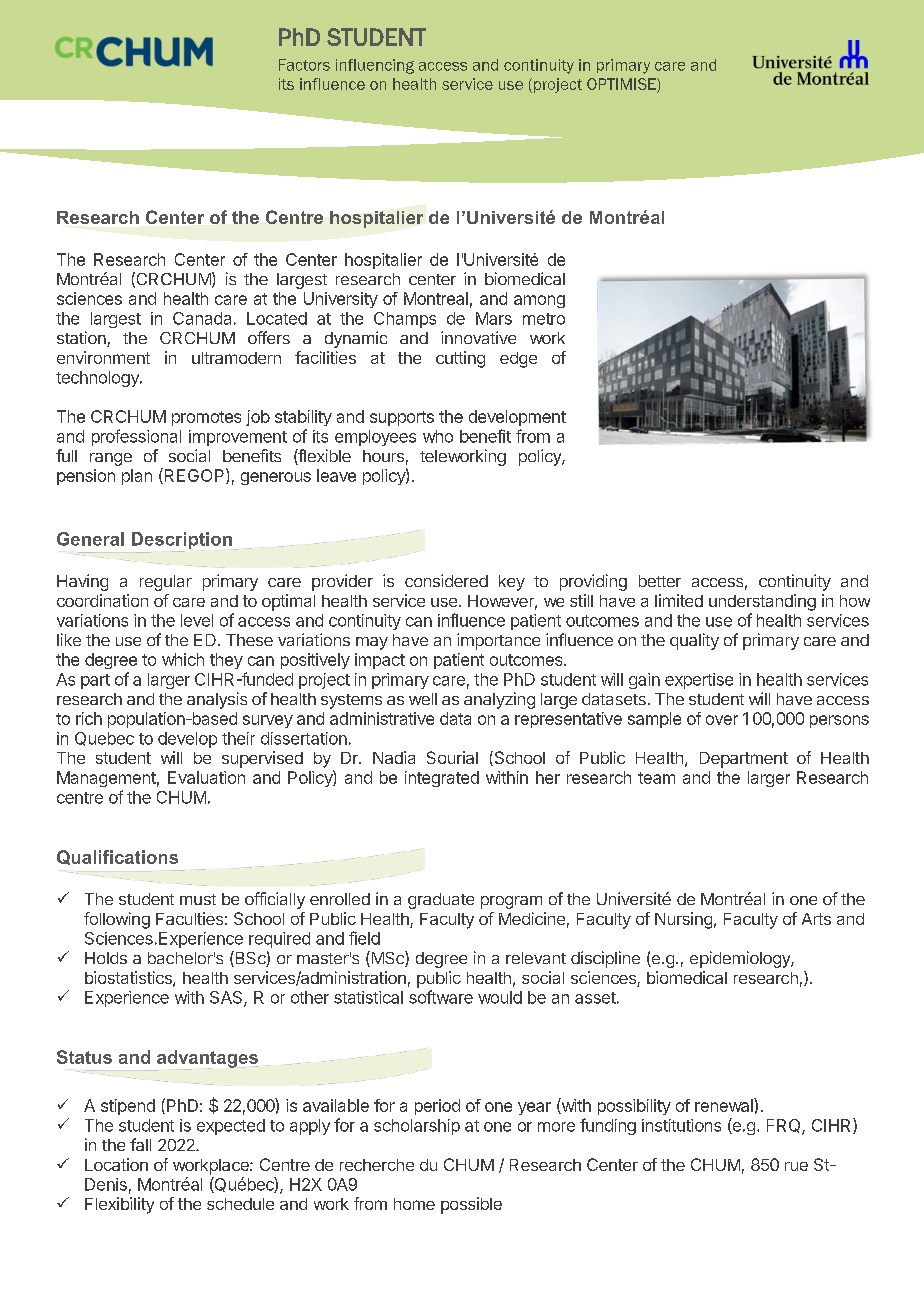 This screenshot has height=1308, width=924. Describe the element at coordinates (206, 777) in the screenshot. I see `Evaluation` at that location.
